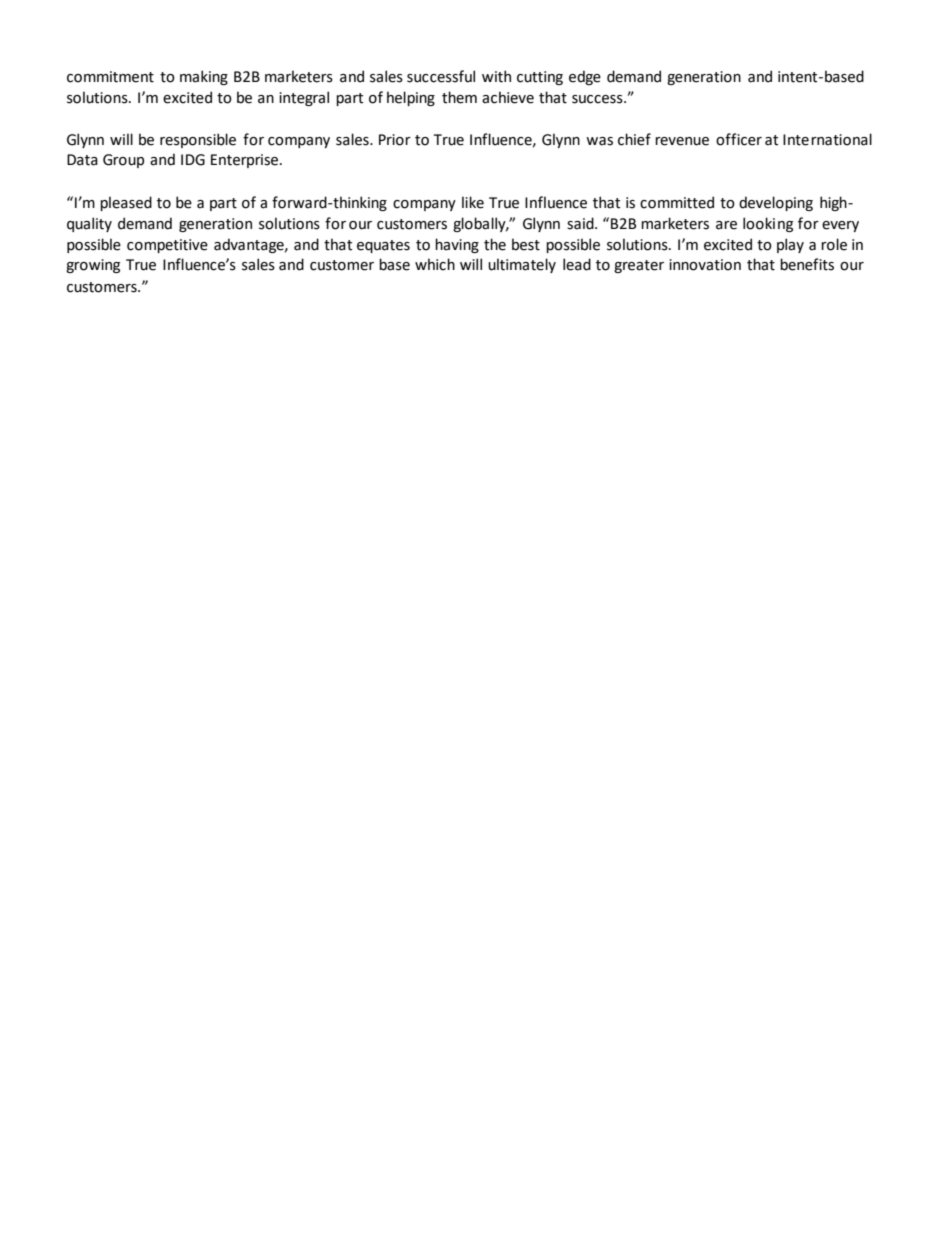 Image resolution: width=952 pixels, height=1233 pixels. Describe the element at coordinates (246, 161) in the image. I see `Enterprise` at that location.
